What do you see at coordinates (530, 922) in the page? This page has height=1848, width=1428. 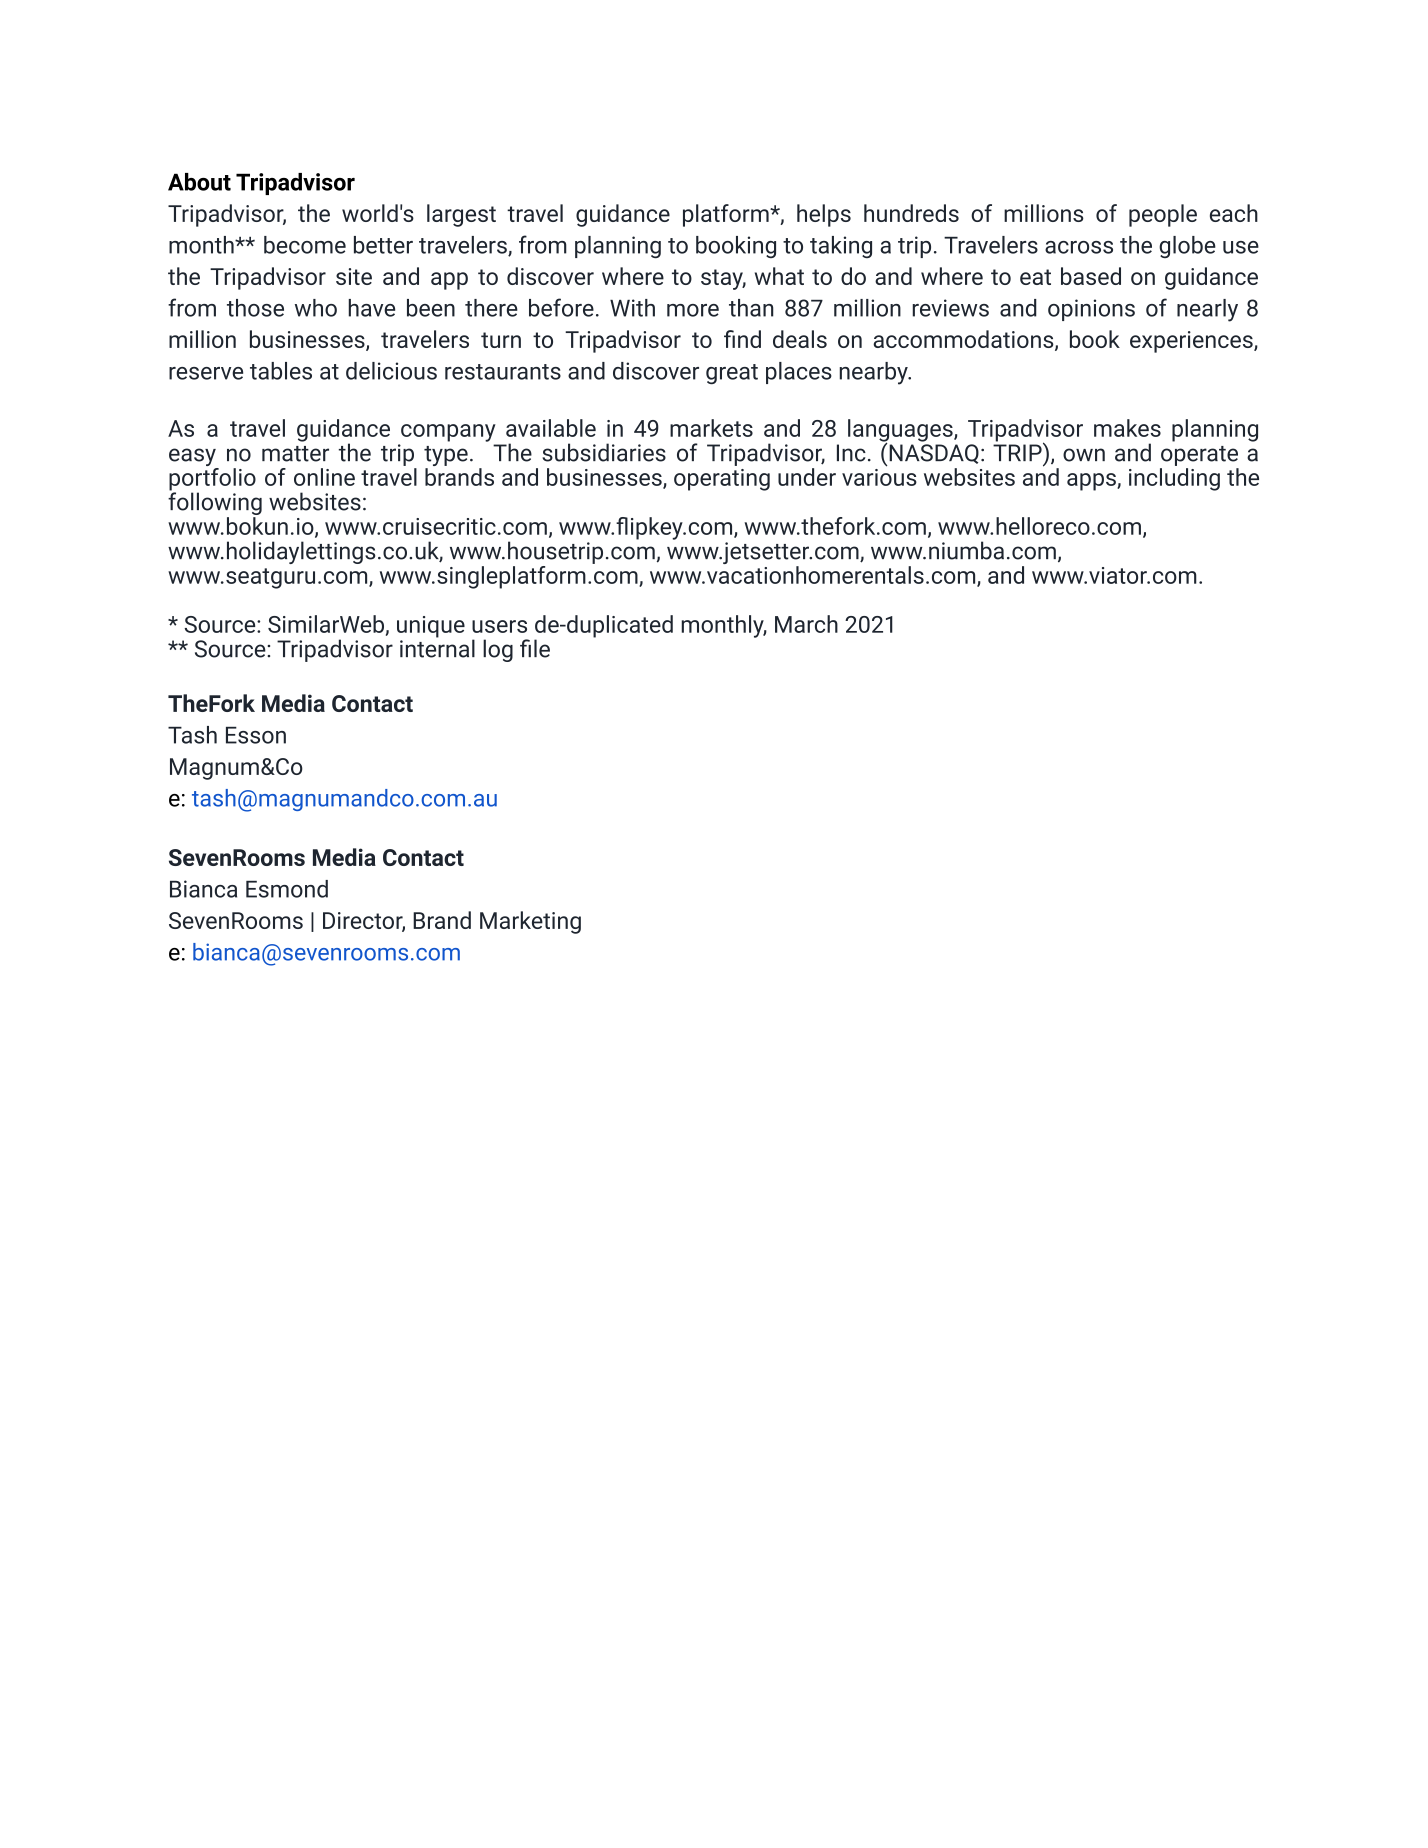 I see `Marketing` at bounding box center [530, 922].
